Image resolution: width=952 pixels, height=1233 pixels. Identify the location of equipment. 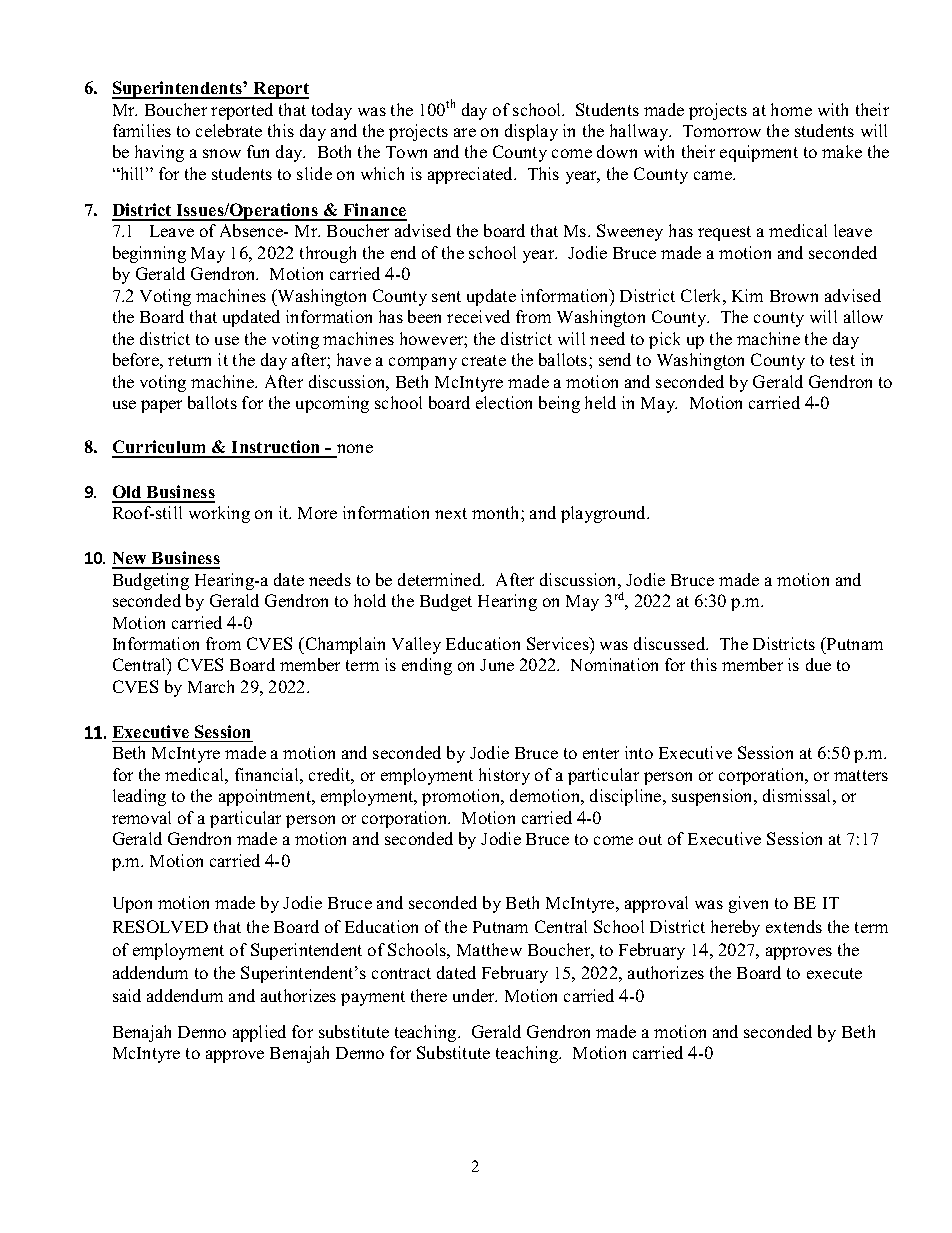
(759, 153).
